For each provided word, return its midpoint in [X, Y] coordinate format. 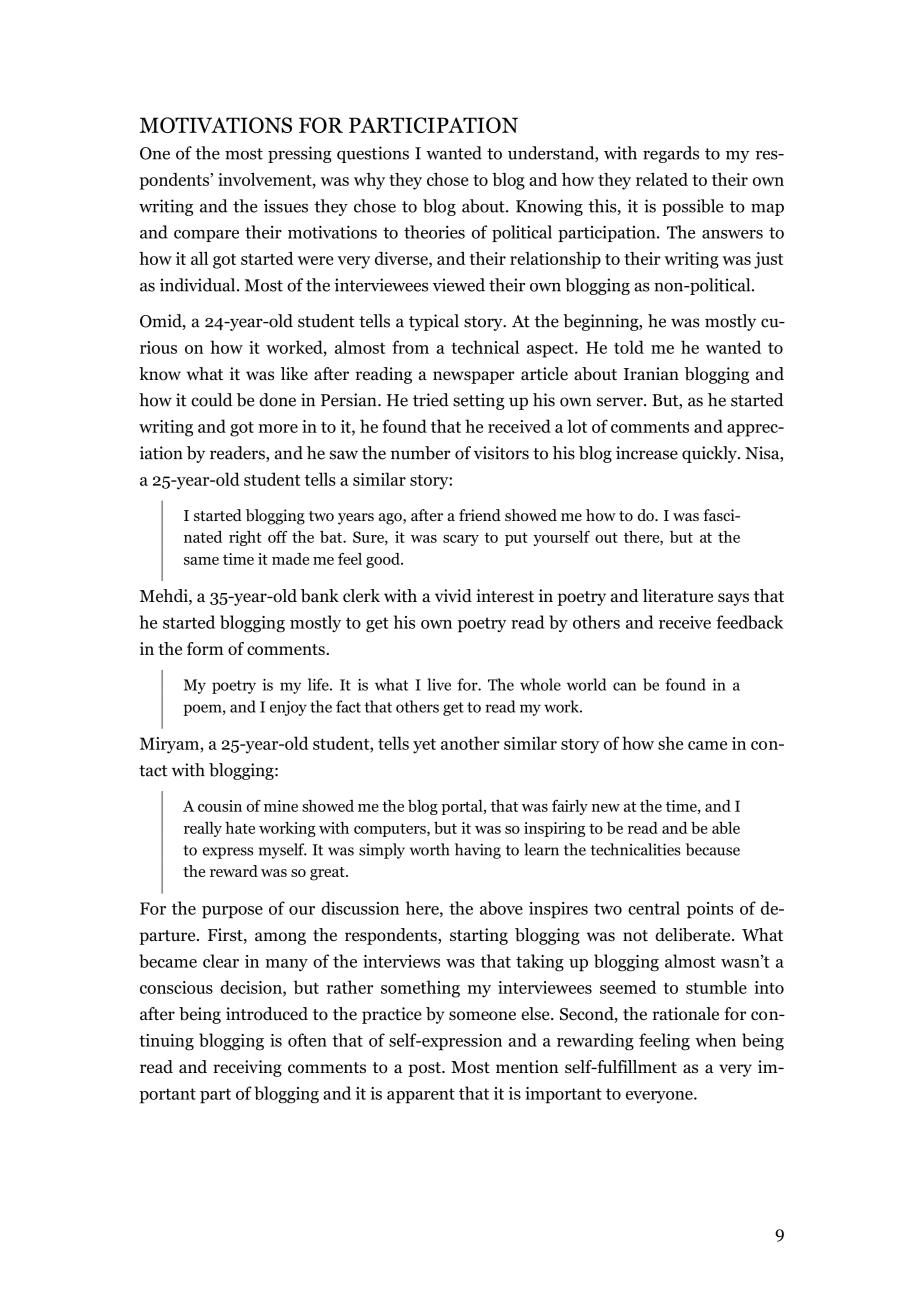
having [478, 851]
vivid [453, 596]
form [205, 648]
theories [434, 232]
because [713, 849]
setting [479, 401]
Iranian [651, 373]
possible [693, 207]
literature [678, 596]
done [277, 400]
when [715, 1040]
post [425, 1069]
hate [240, 828]
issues [286, 206]
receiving [247, 1068]
